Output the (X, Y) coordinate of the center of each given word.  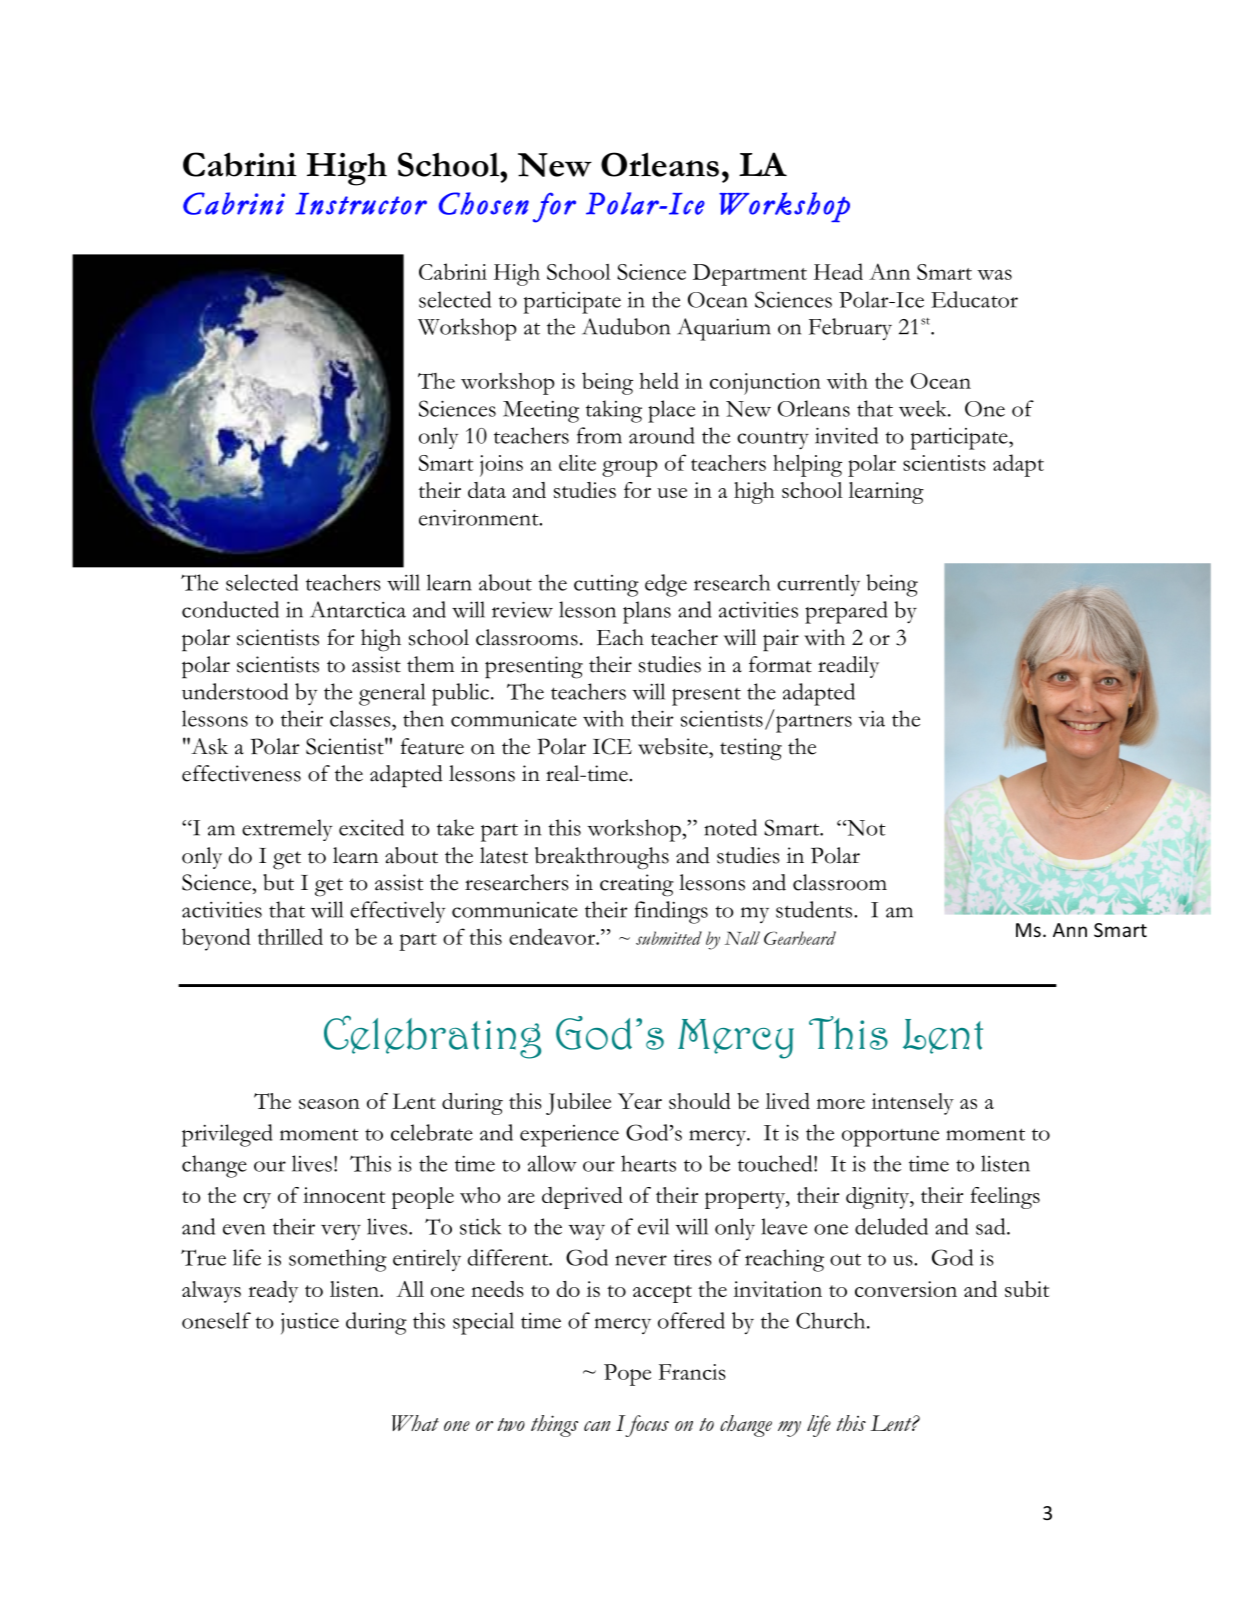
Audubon (626, 326)
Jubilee (578, 1104)
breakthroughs (602, 858)
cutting (606, 586)
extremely (287, 830)
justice (310, 1324)
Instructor (361, 204)
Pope (627, 1375)
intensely (913, 1104)
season (329, 1104)
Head (838, 271)
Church (832, 1320)
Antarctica (358, 609)
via (872, 719)
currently (818, 585)
